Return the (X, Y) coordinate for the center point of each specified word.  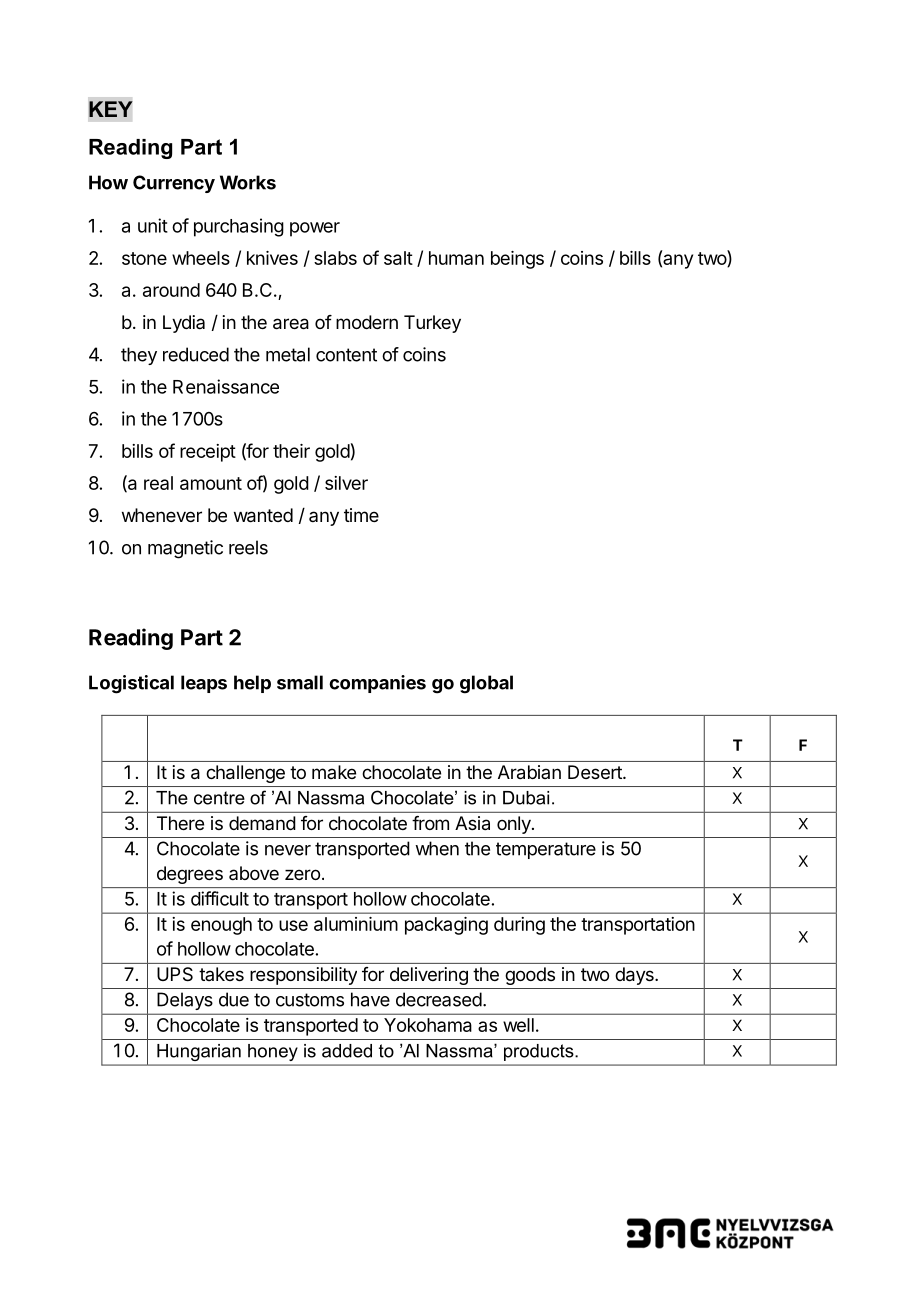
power (315, 229)
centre (219, 798)
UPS (175, 974)
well (518, 1025)
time (361, 515)
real (158, 483)
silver (346, 483)
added (347, 1051)
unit (153, 225)
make (334, 772)
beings (517, 260)
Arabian (529, 772)
